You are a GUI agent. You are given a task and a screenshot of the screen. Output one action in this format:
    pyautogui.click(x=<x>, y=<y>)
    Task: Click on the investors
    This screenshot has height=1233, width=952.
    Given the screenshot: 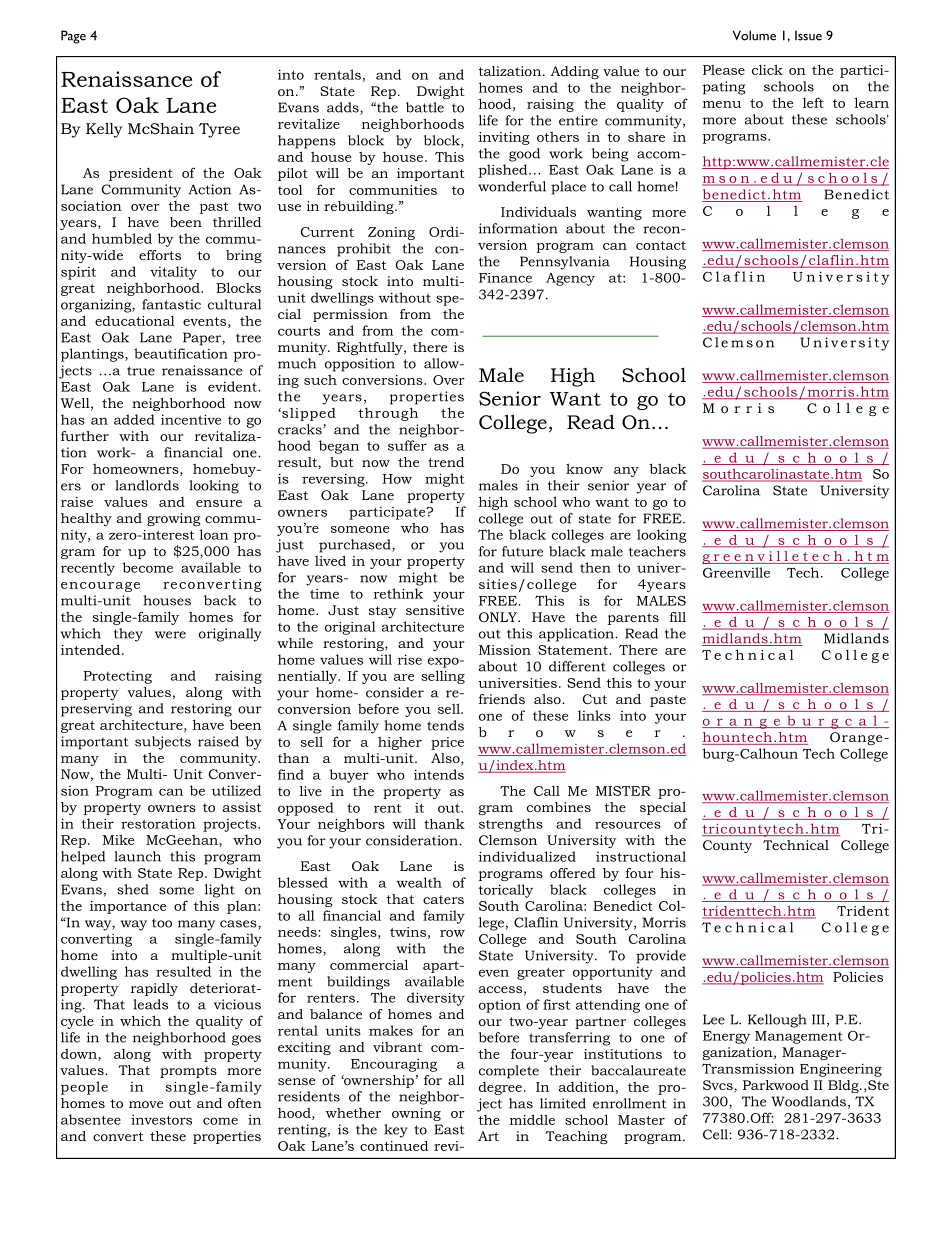 What is the action you would take?
    pyautogui.click(x=161, y=1119)
